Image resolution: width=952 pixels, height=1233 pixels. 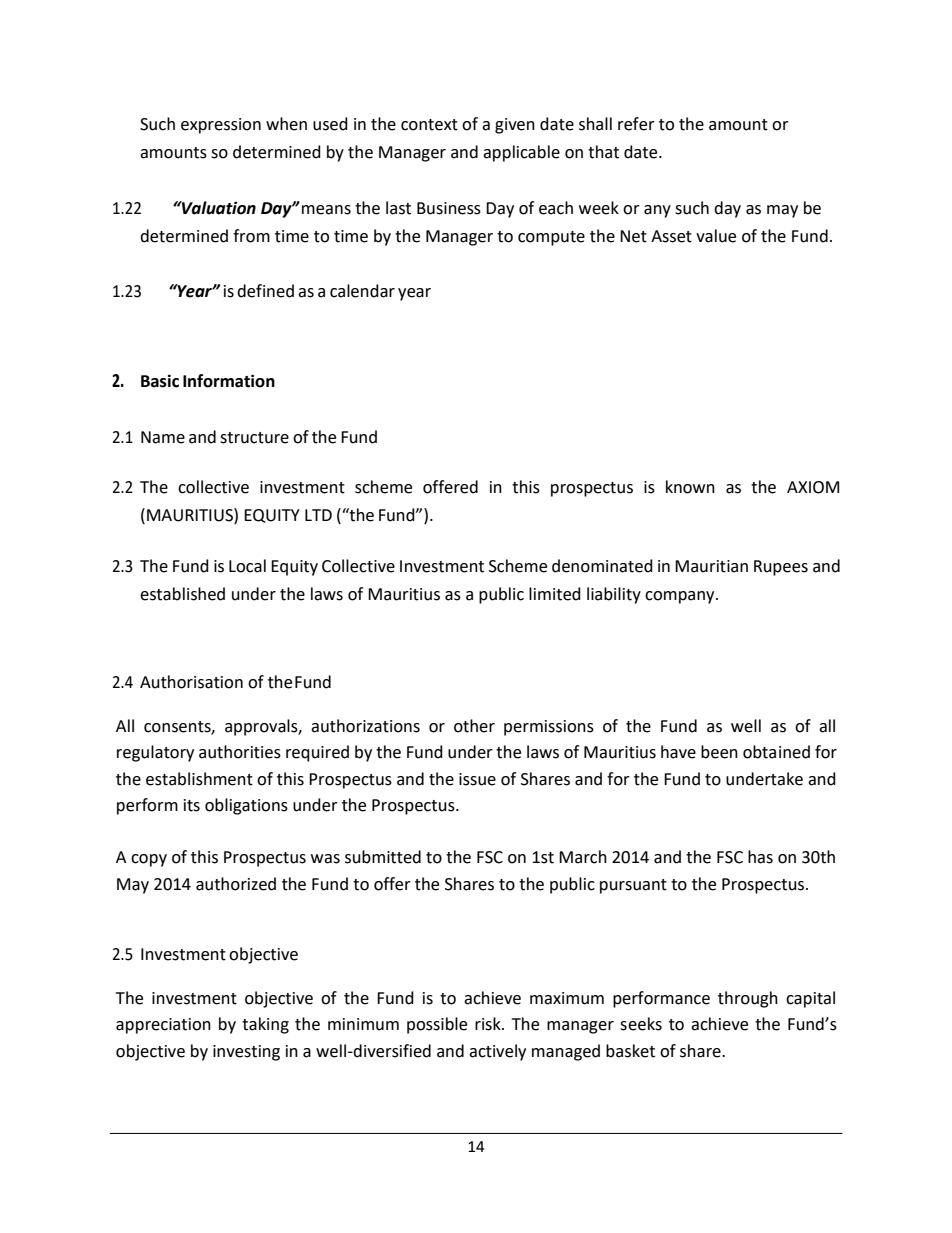 What do you see at coordinates (681, 597) in the image?
I see `company` at bounding box center [681, 597].
